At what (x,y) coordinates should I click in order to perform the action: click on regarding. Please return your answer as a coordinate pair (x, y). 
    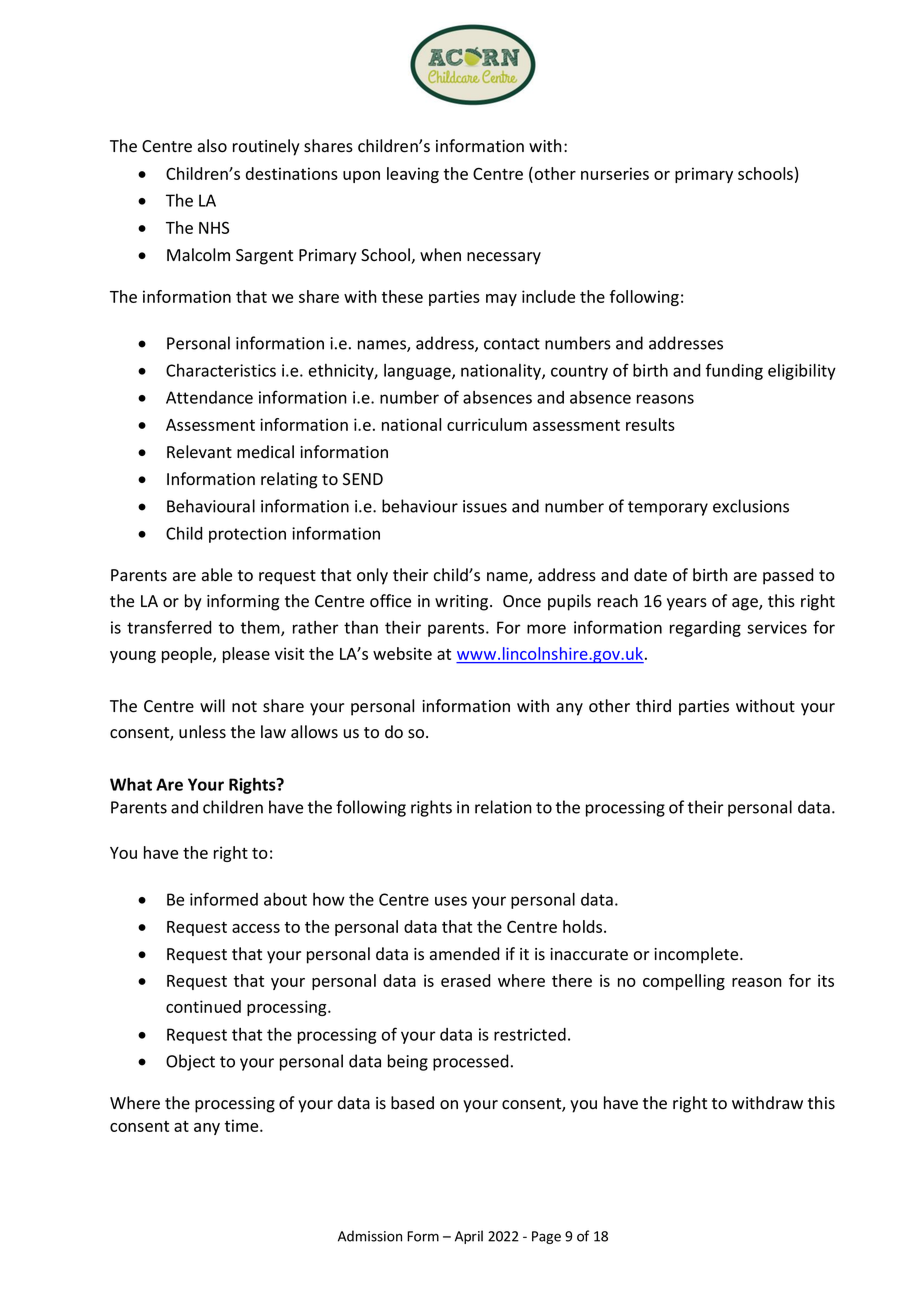
    Looking at the image, I should click on (705, 629).
